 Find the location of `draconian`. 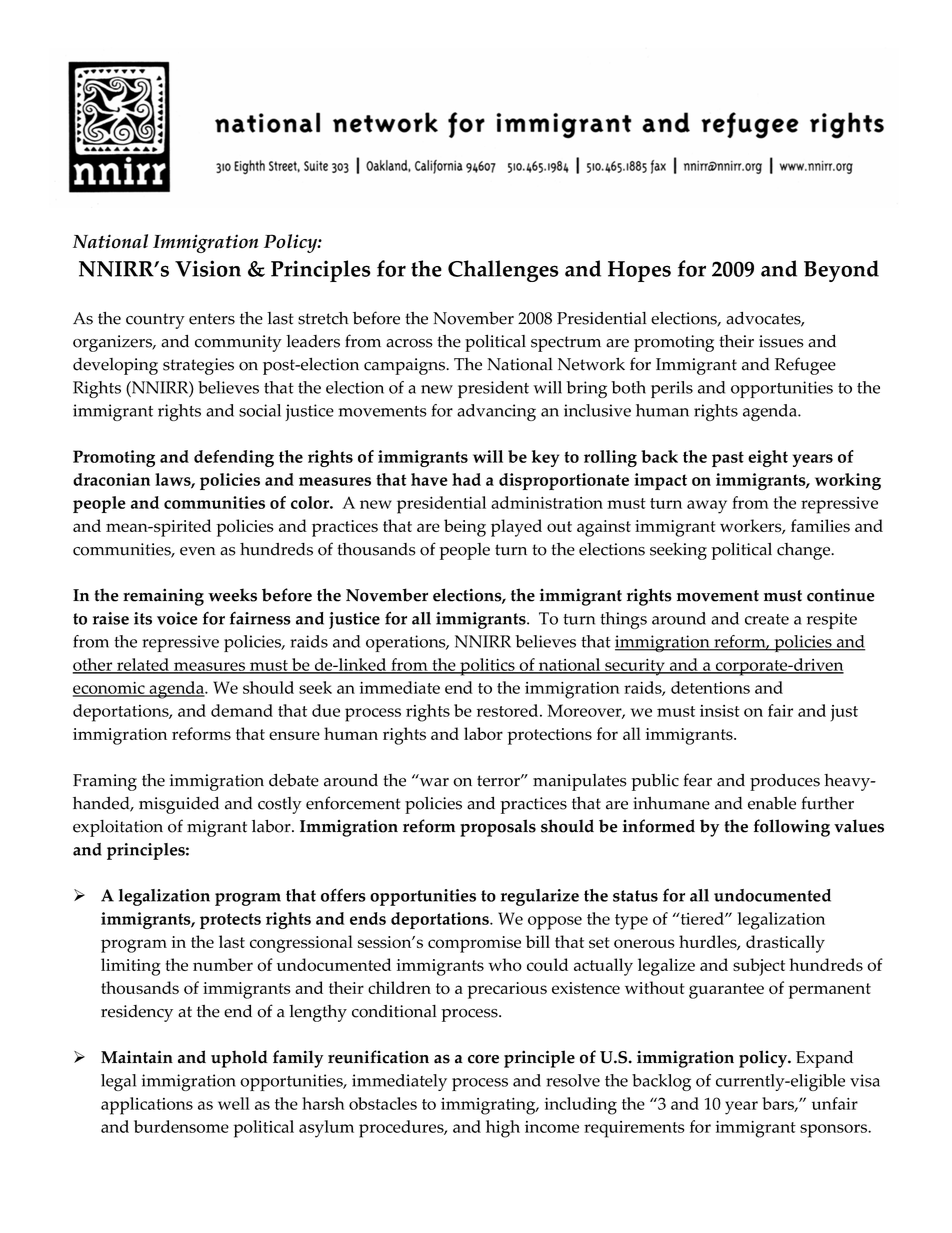

draconian is located at coordinates (111, 479).
